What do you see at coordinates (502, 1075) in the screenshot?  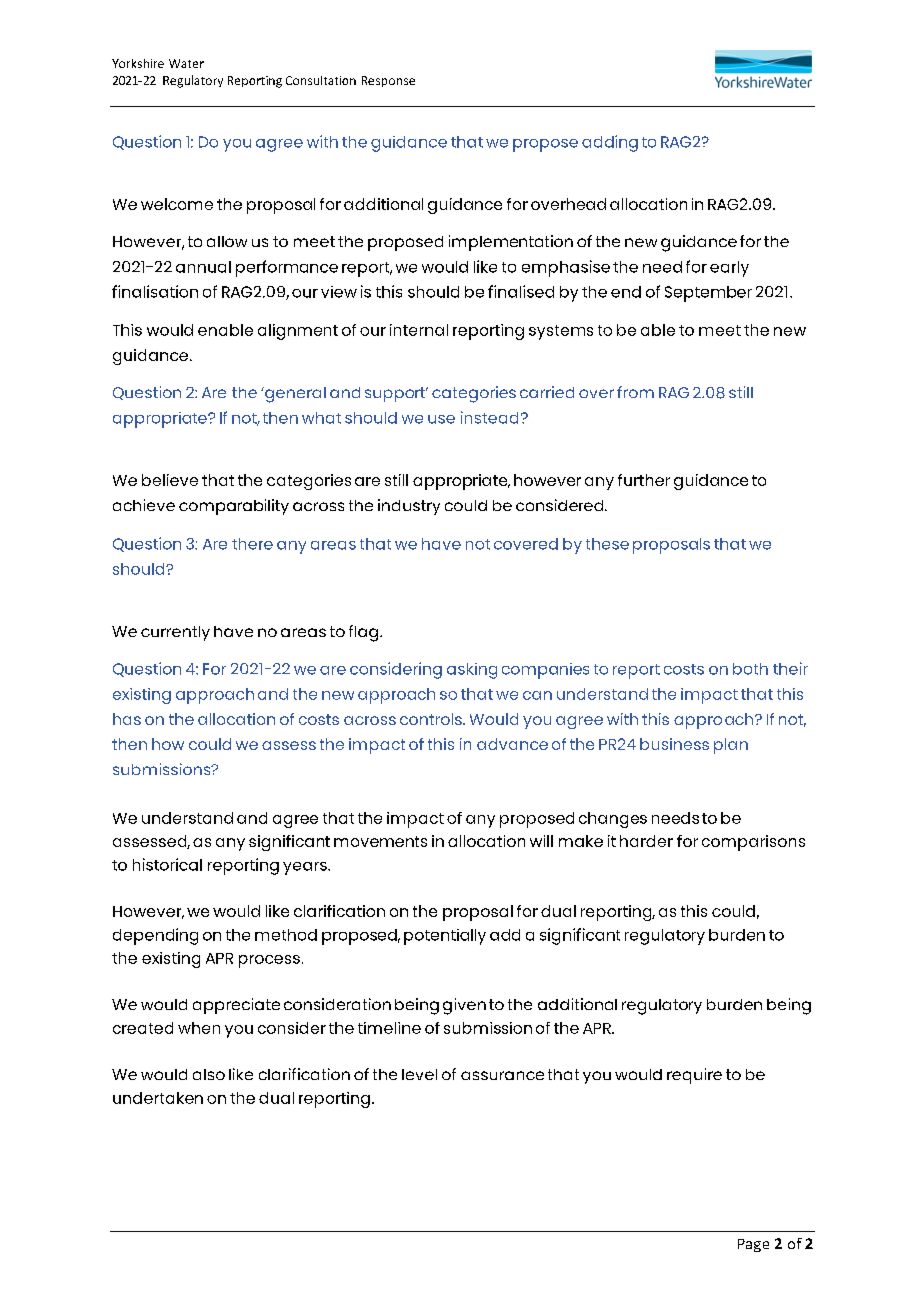 I see `assurance` at bounding box center [502, 1075].
